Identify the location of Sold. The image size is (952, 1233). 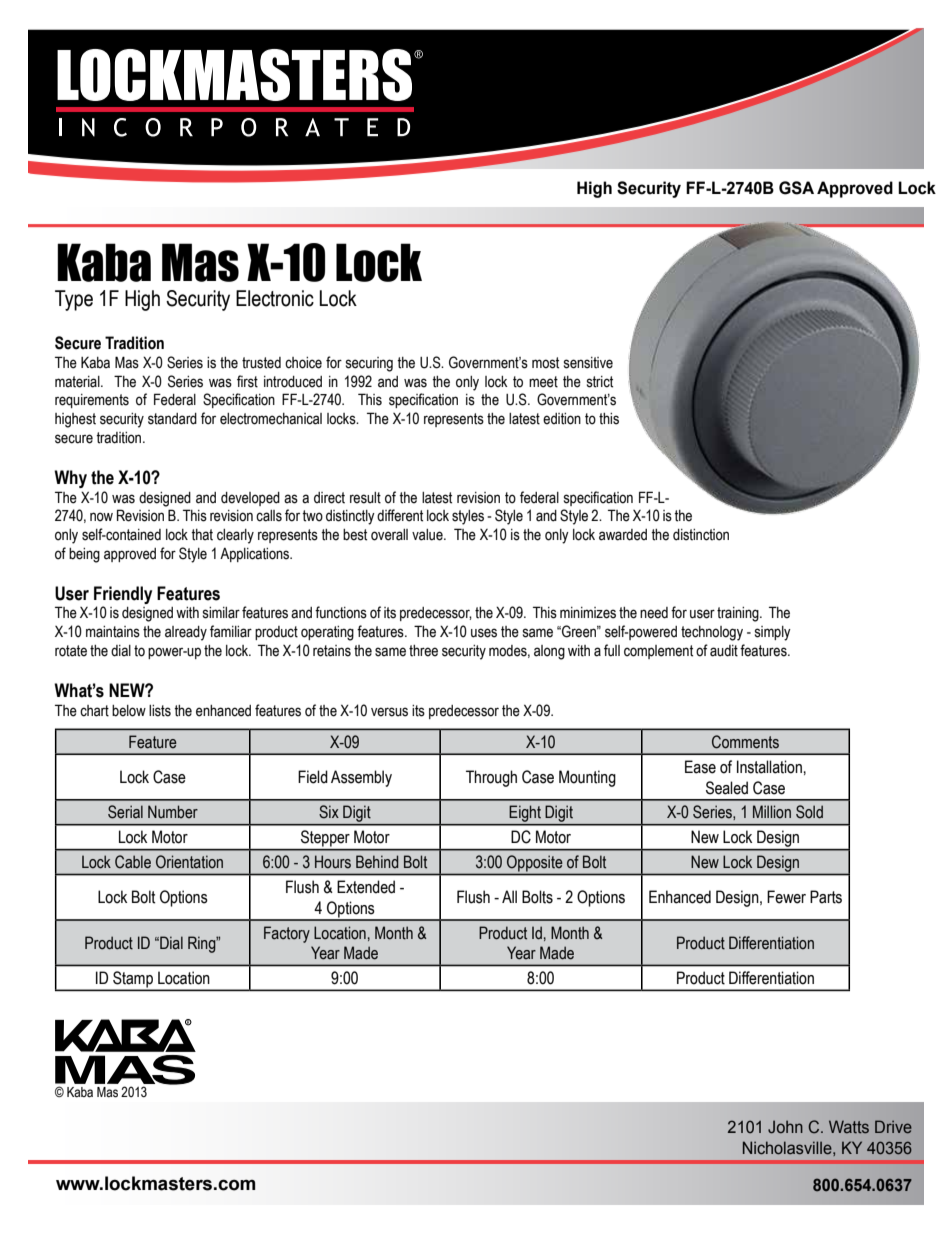
(809, 812).
